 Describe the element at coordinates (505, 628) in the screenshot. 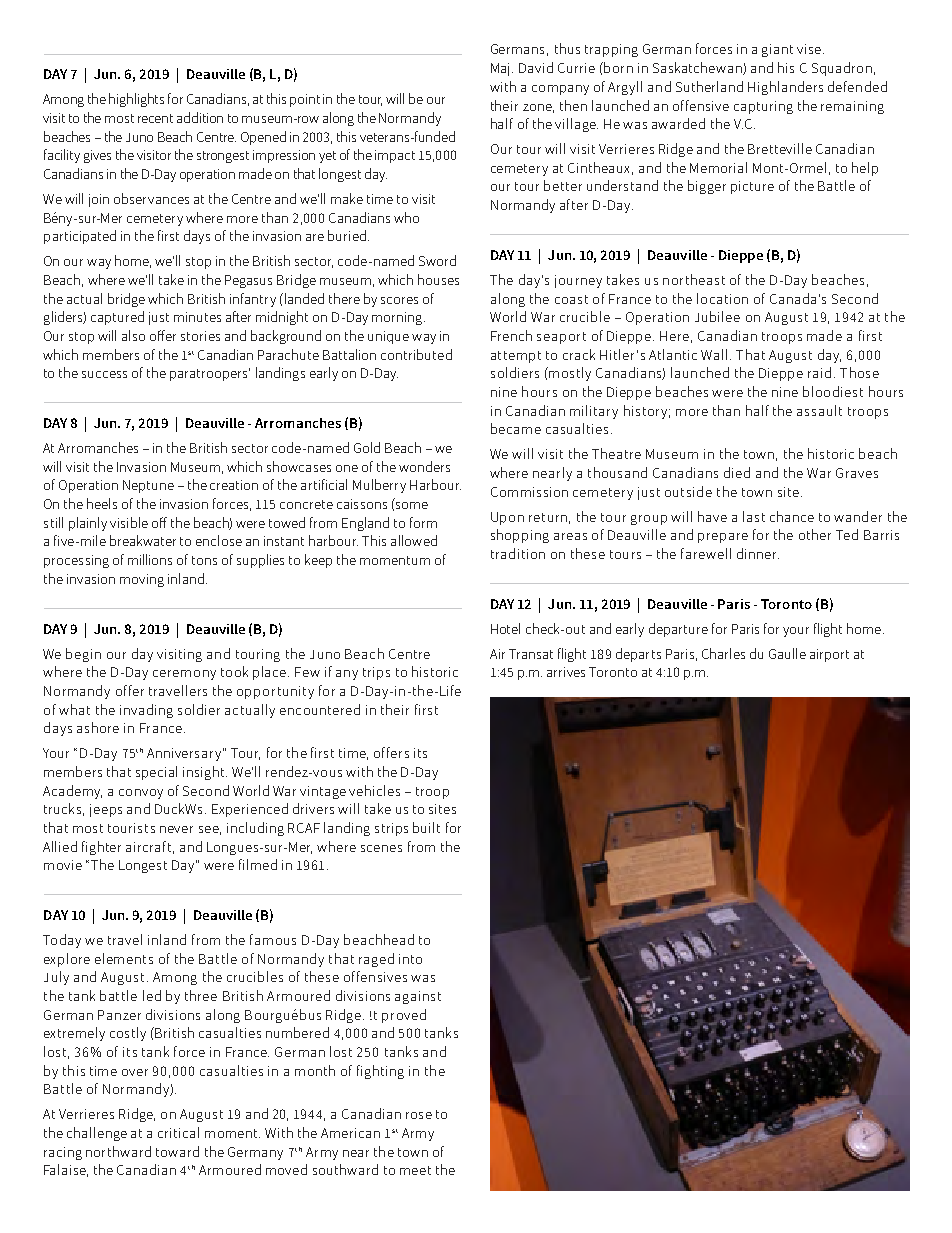

I see `Hotel` at that location.
